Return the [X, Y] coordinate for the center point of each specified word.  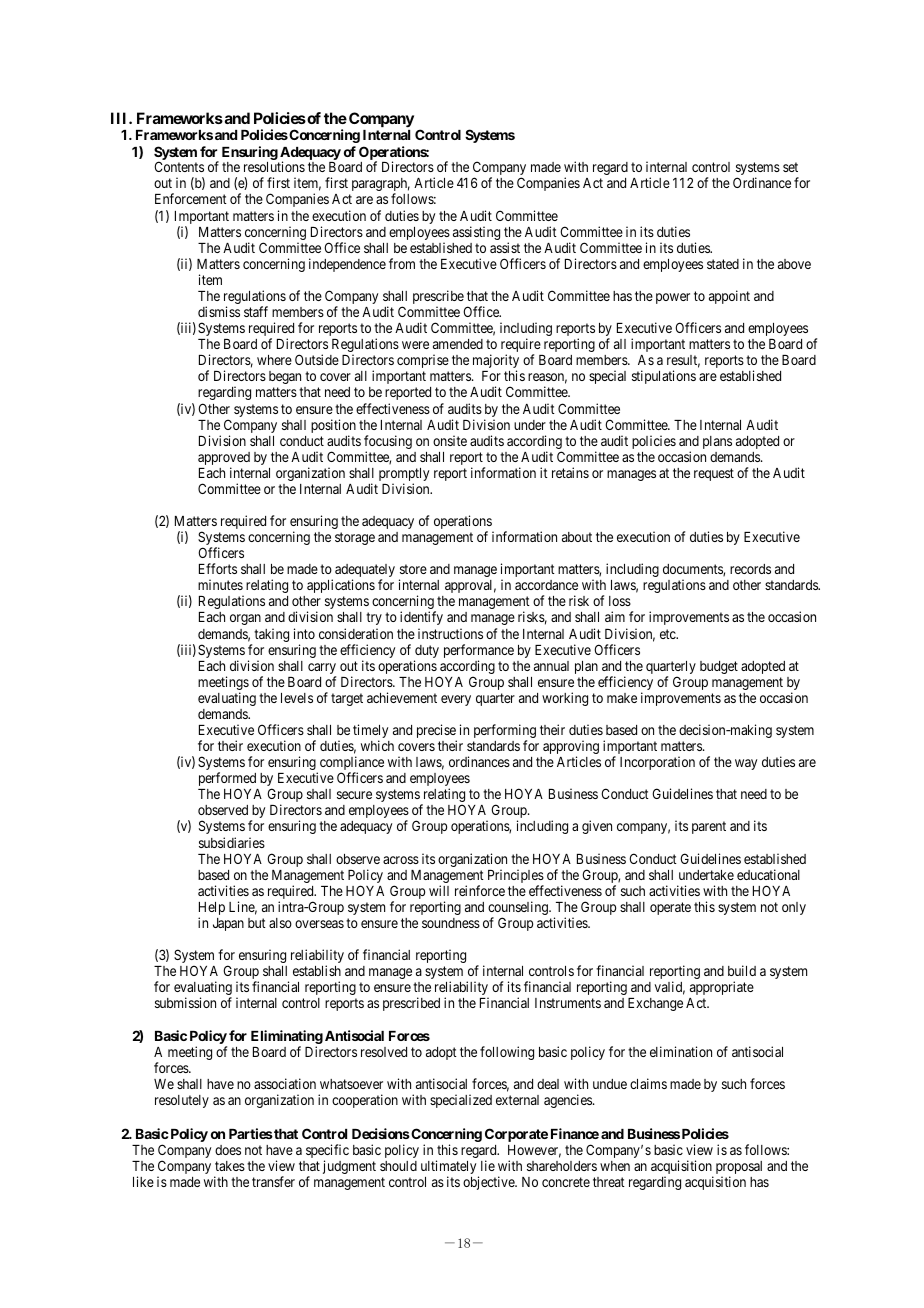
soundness [451, 923]
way [746, 764]
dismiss [219, 311]
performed [227, 780]
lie [488, 1165]
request [714, 474]
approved [224, 460]
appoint [729, 297]
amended [458, 344]
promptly [404, 476]
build [742, 970]
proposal [739, 1169]
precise [437, 732]
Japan [228, 924]
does [228, 1150]
